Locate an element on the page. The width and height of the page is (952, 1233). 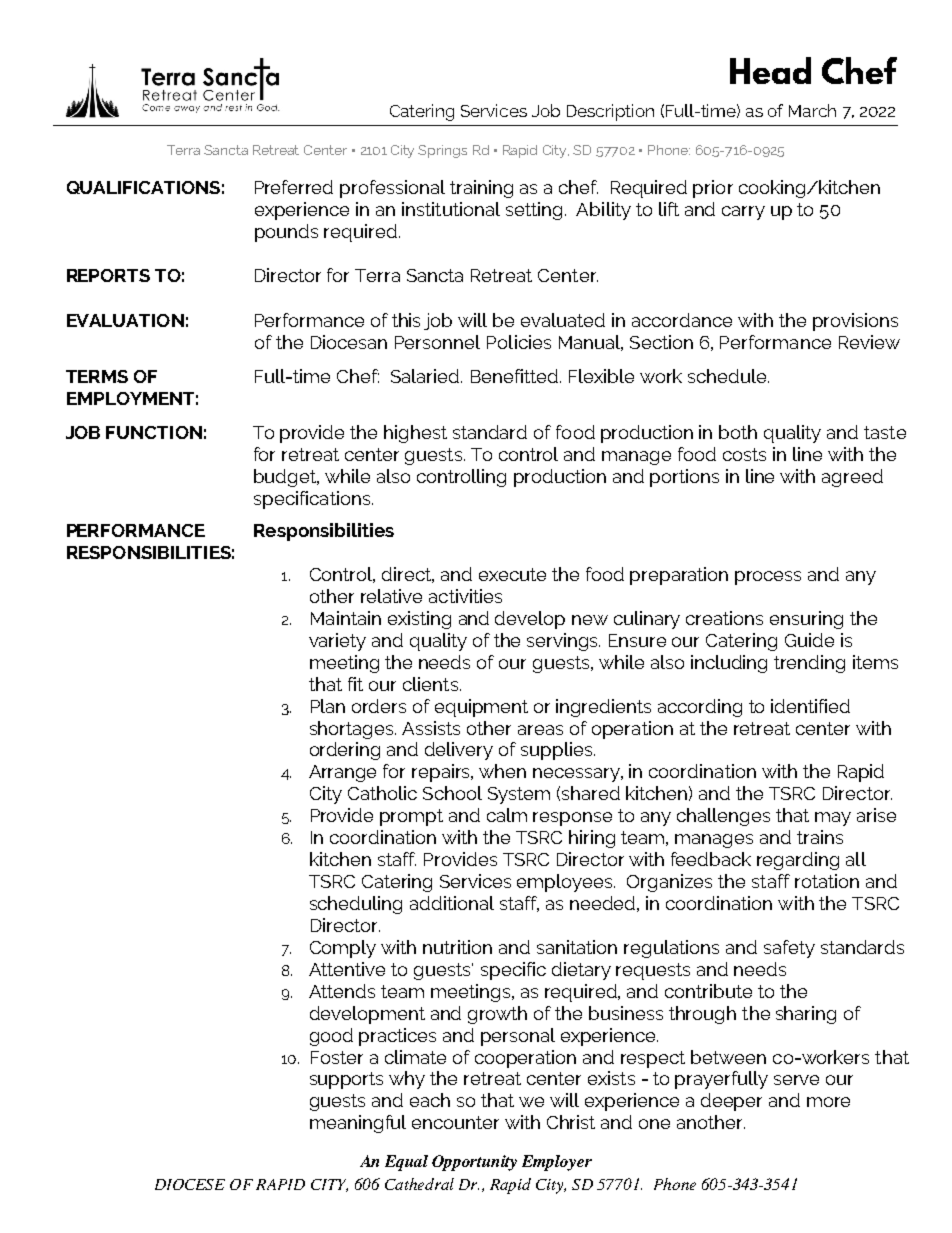
activities is located at coordinates (465, 596).
